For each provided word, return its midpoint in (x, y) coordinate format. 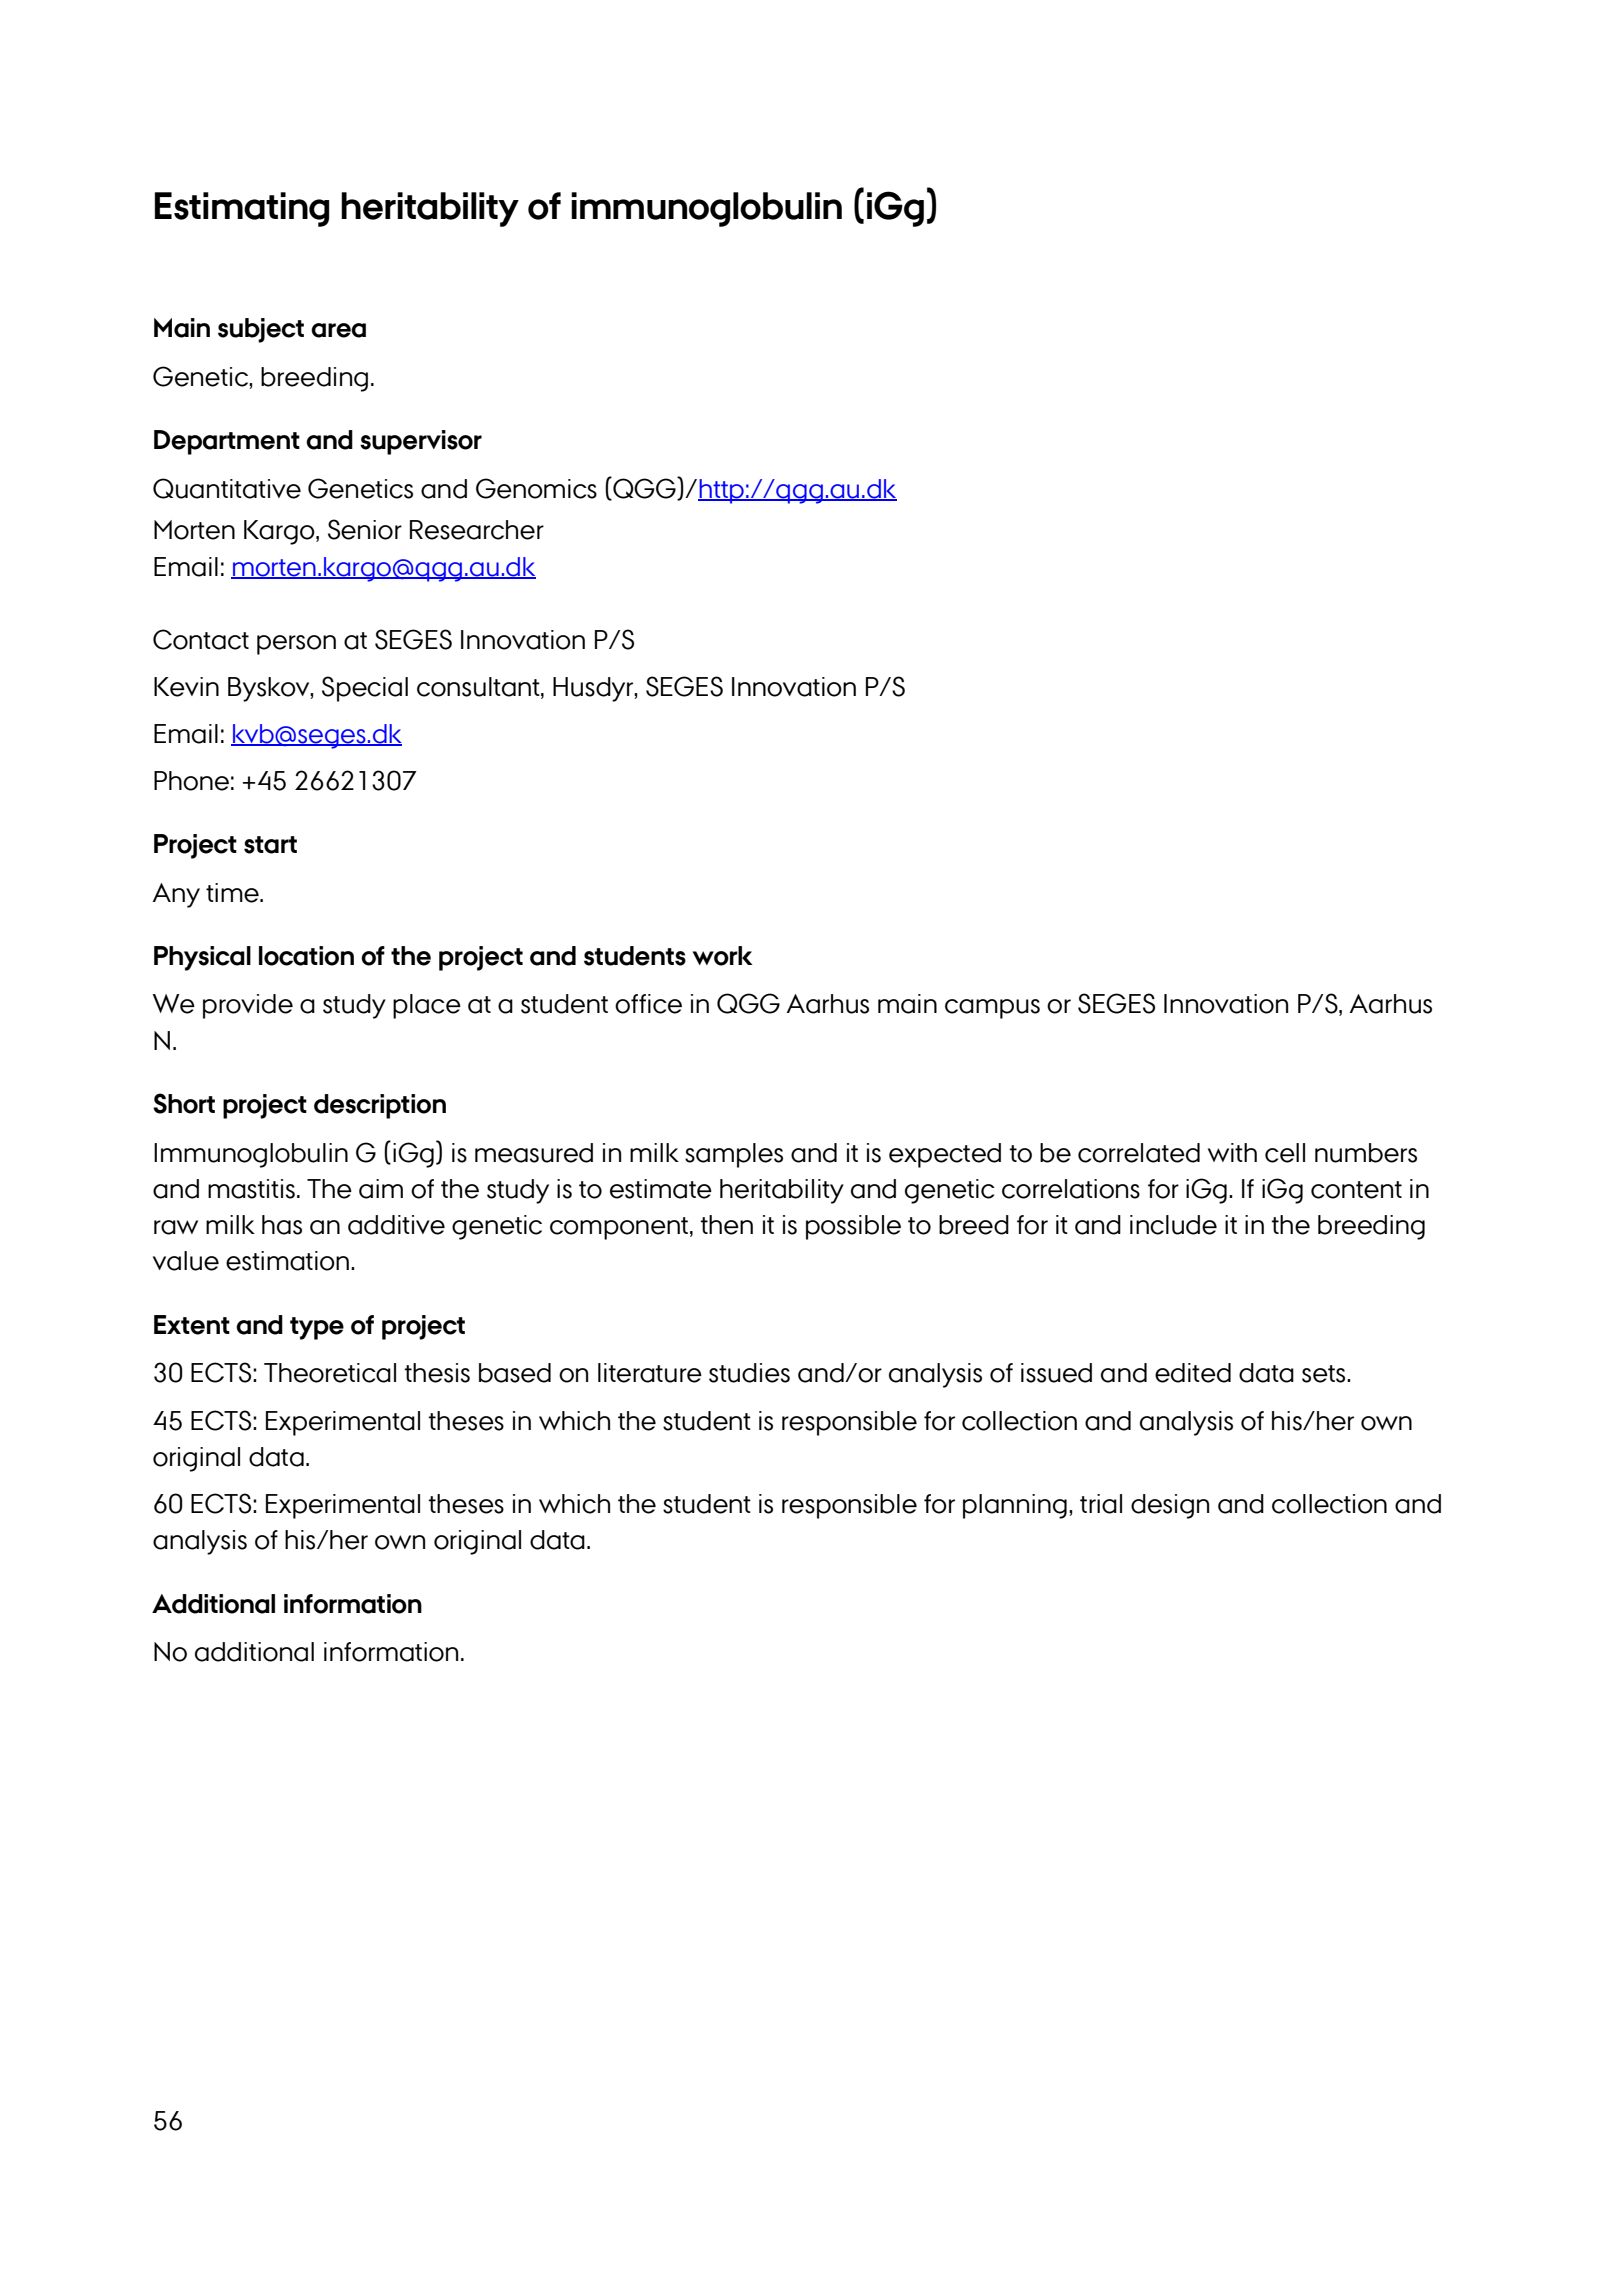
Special (365, 689)
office (648, 1004)
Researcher (477, 530)
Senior (365, 529)
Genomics (536, 488)
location (306, 956)
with (1232, 1152)
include (1173, 1225)
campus (992, 1009)
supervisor (421, 442)
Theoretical (330, 1373)
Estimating (242, 209)
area (338, 330)
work (723, 956)
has (282, 1225)
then (726, 1225)
